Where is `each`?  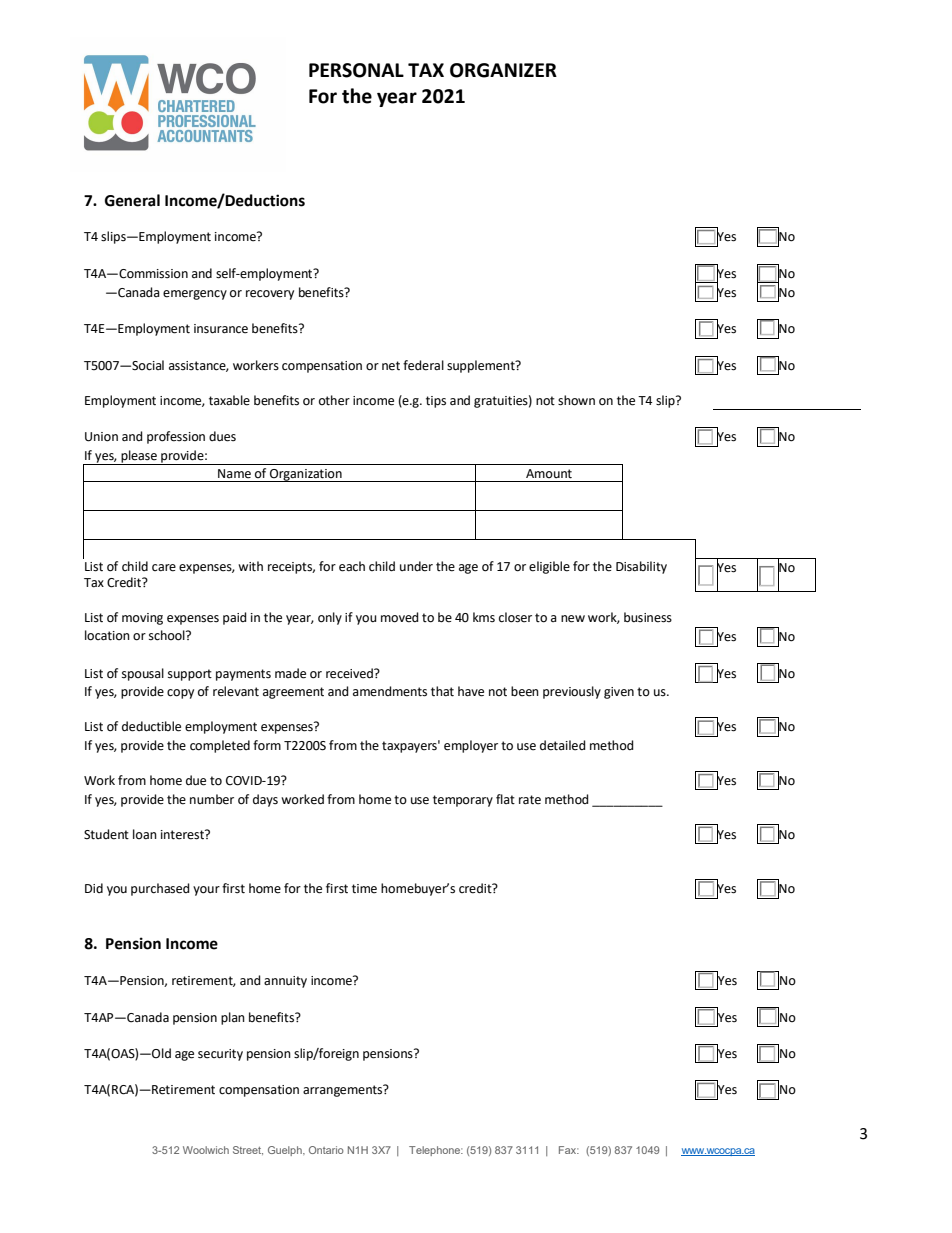
each is located at coordinates (352, 566).
